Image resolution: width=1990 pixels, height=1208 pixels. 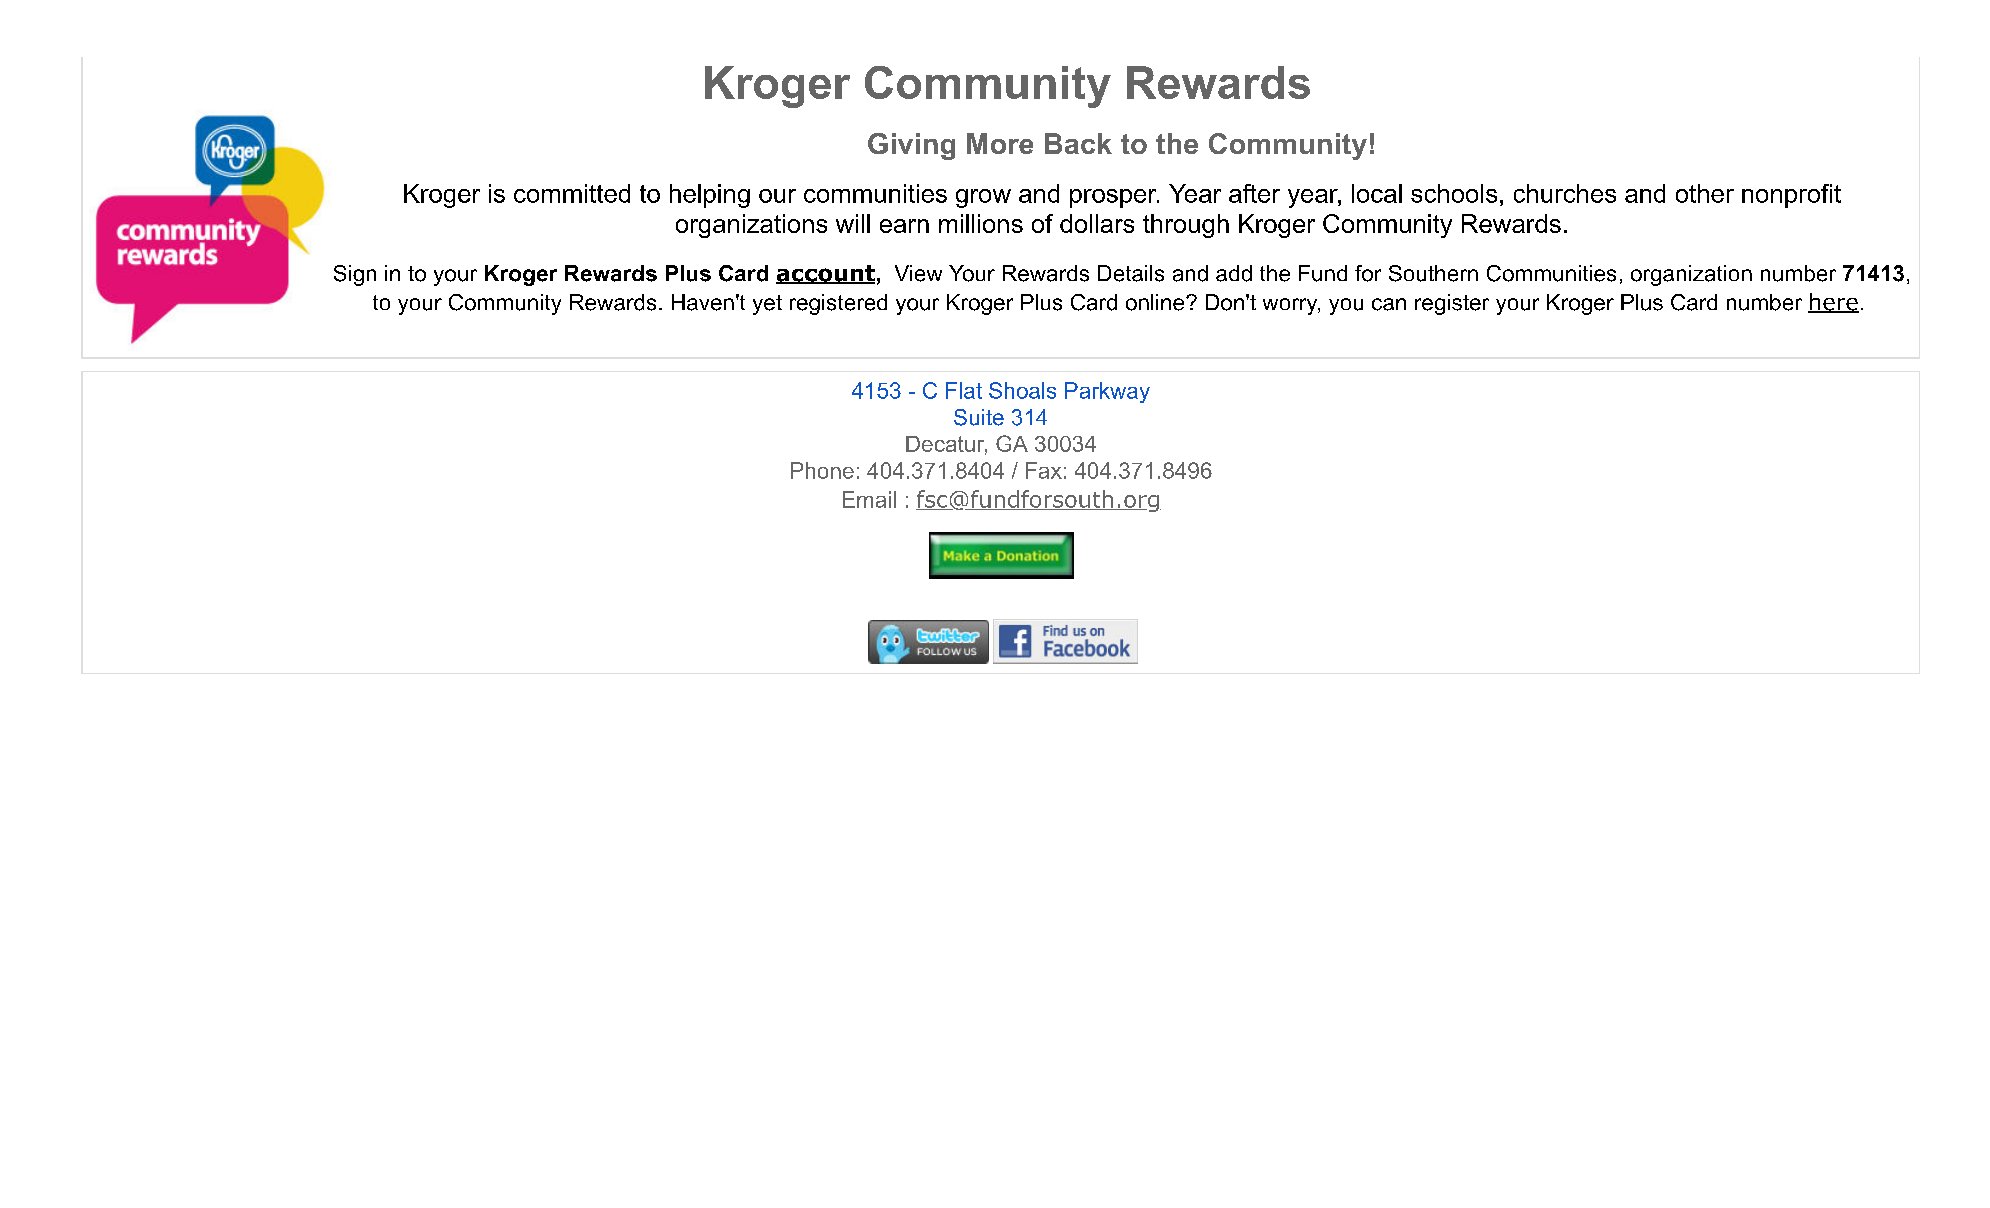 What do you see at coordinates (1107, 392) in the document?
I see `Parkway` at bounding box center [1107, 392].
